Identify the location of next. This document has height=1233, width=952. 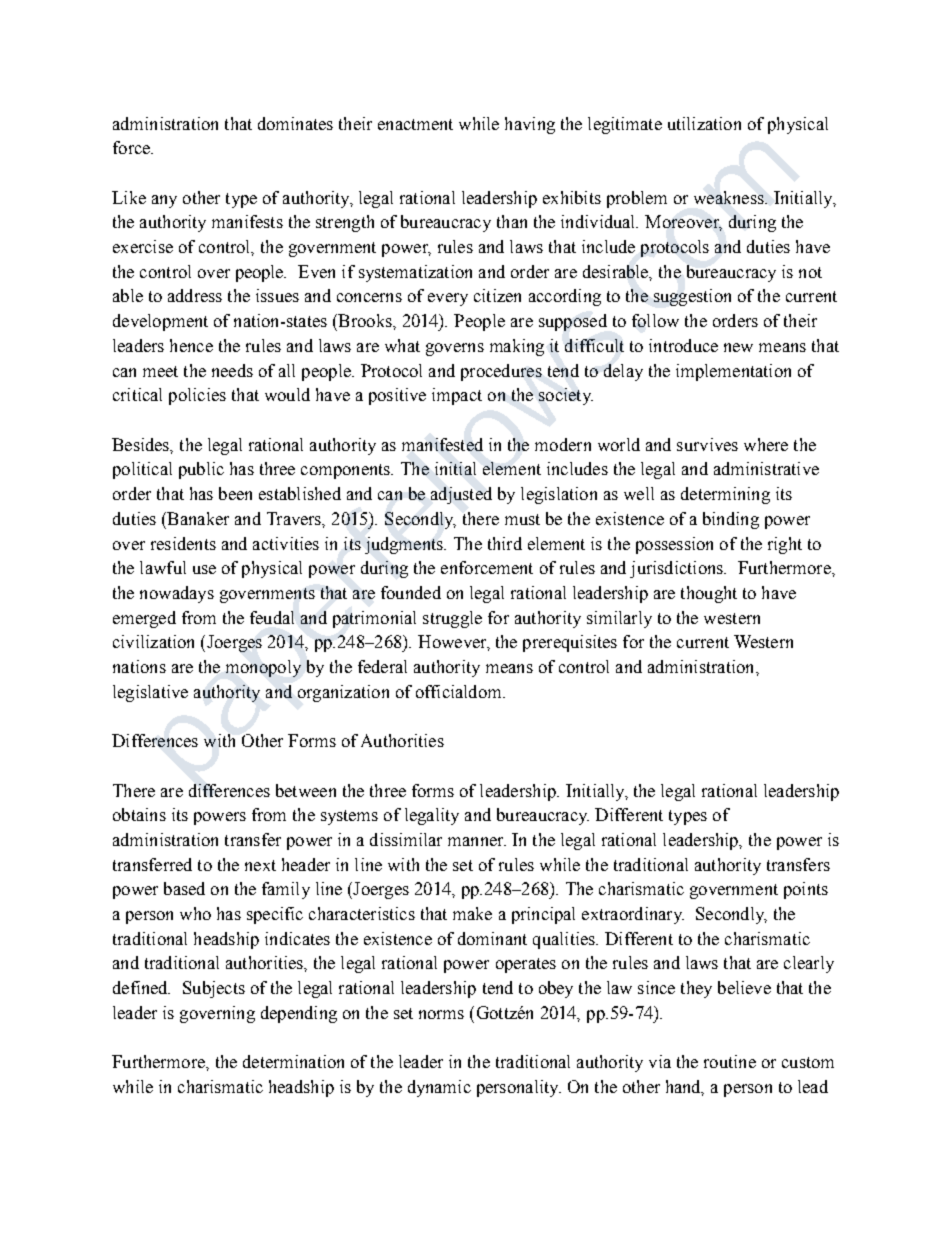
(260, 865).
